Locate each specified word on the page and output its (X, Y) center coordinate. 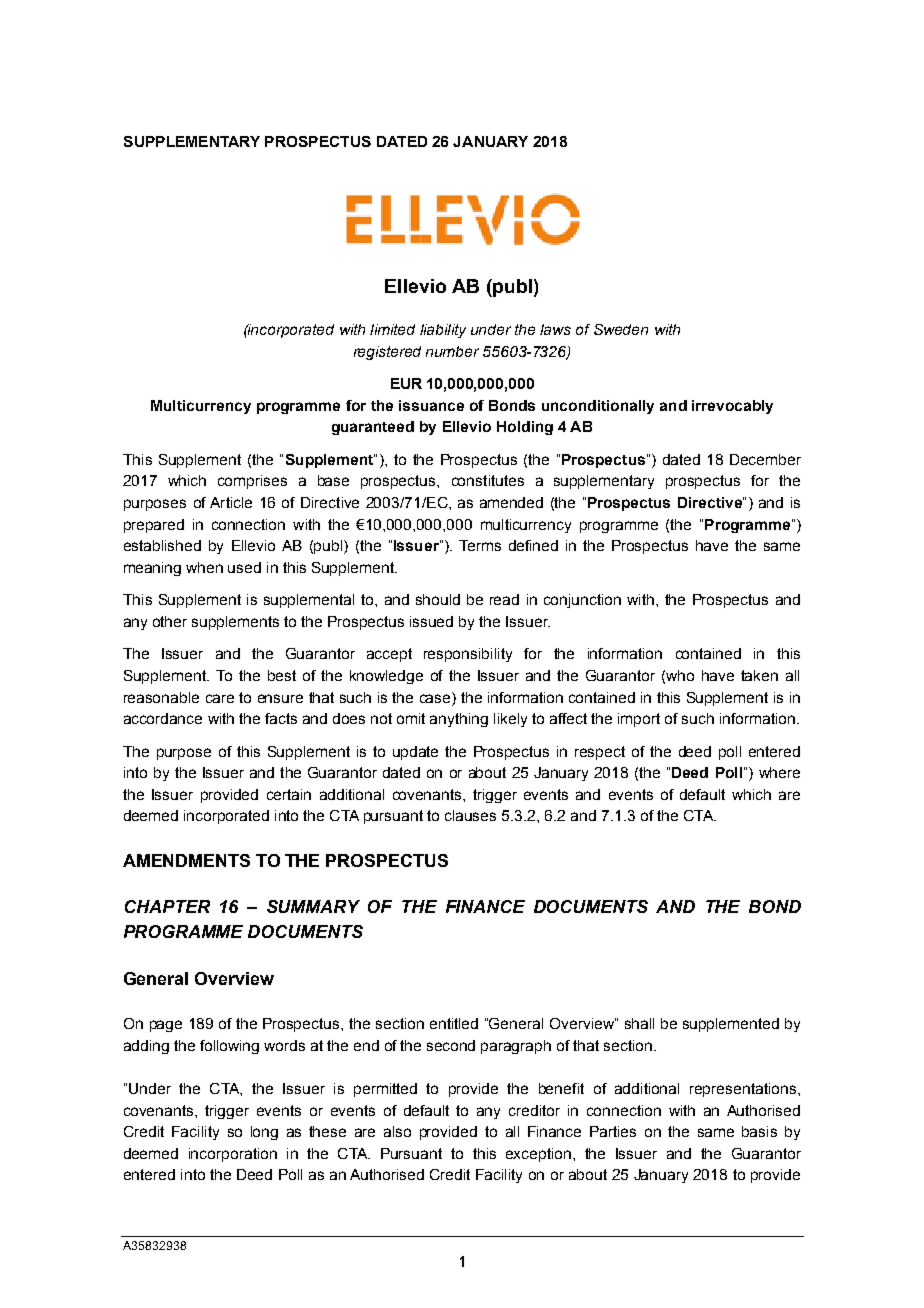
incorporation (233, 1155)
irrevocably (732, 407)
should (438, 599)
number (452, 351)
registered (387, 353)
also (397, 1131)
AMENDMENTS (186, 860)
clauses (470, 815)
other (170, 621)
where (779, 772)
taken (759, 675)
